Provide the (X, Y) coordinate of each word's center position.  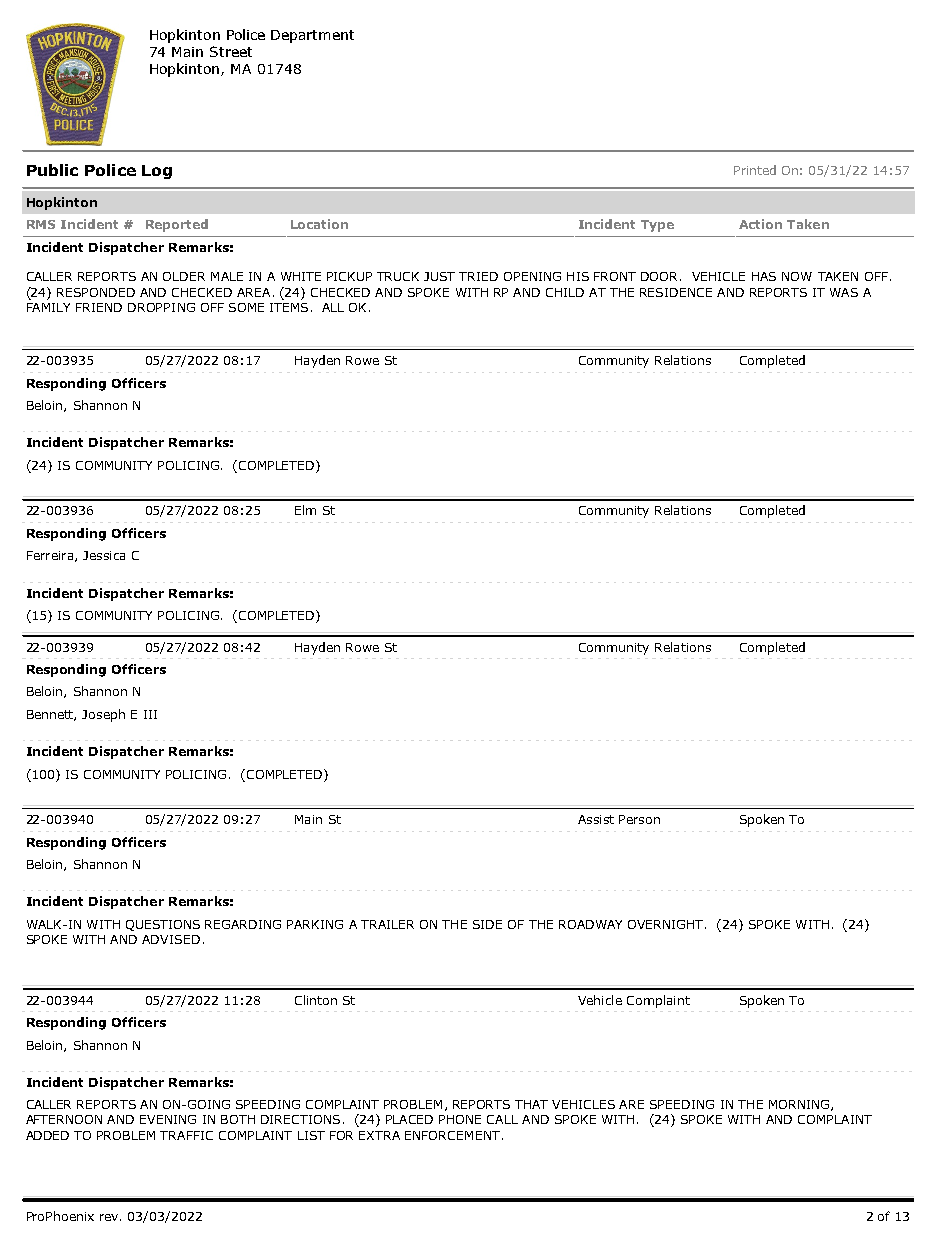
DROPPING (161, 307)
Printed (755, 170)
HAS (764, 276)
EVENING (168, 1119)
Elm (305, 510)
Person (639, 819)
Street (231, 51)
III (150, 714)
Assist (596, 819)
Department (312, 36)
